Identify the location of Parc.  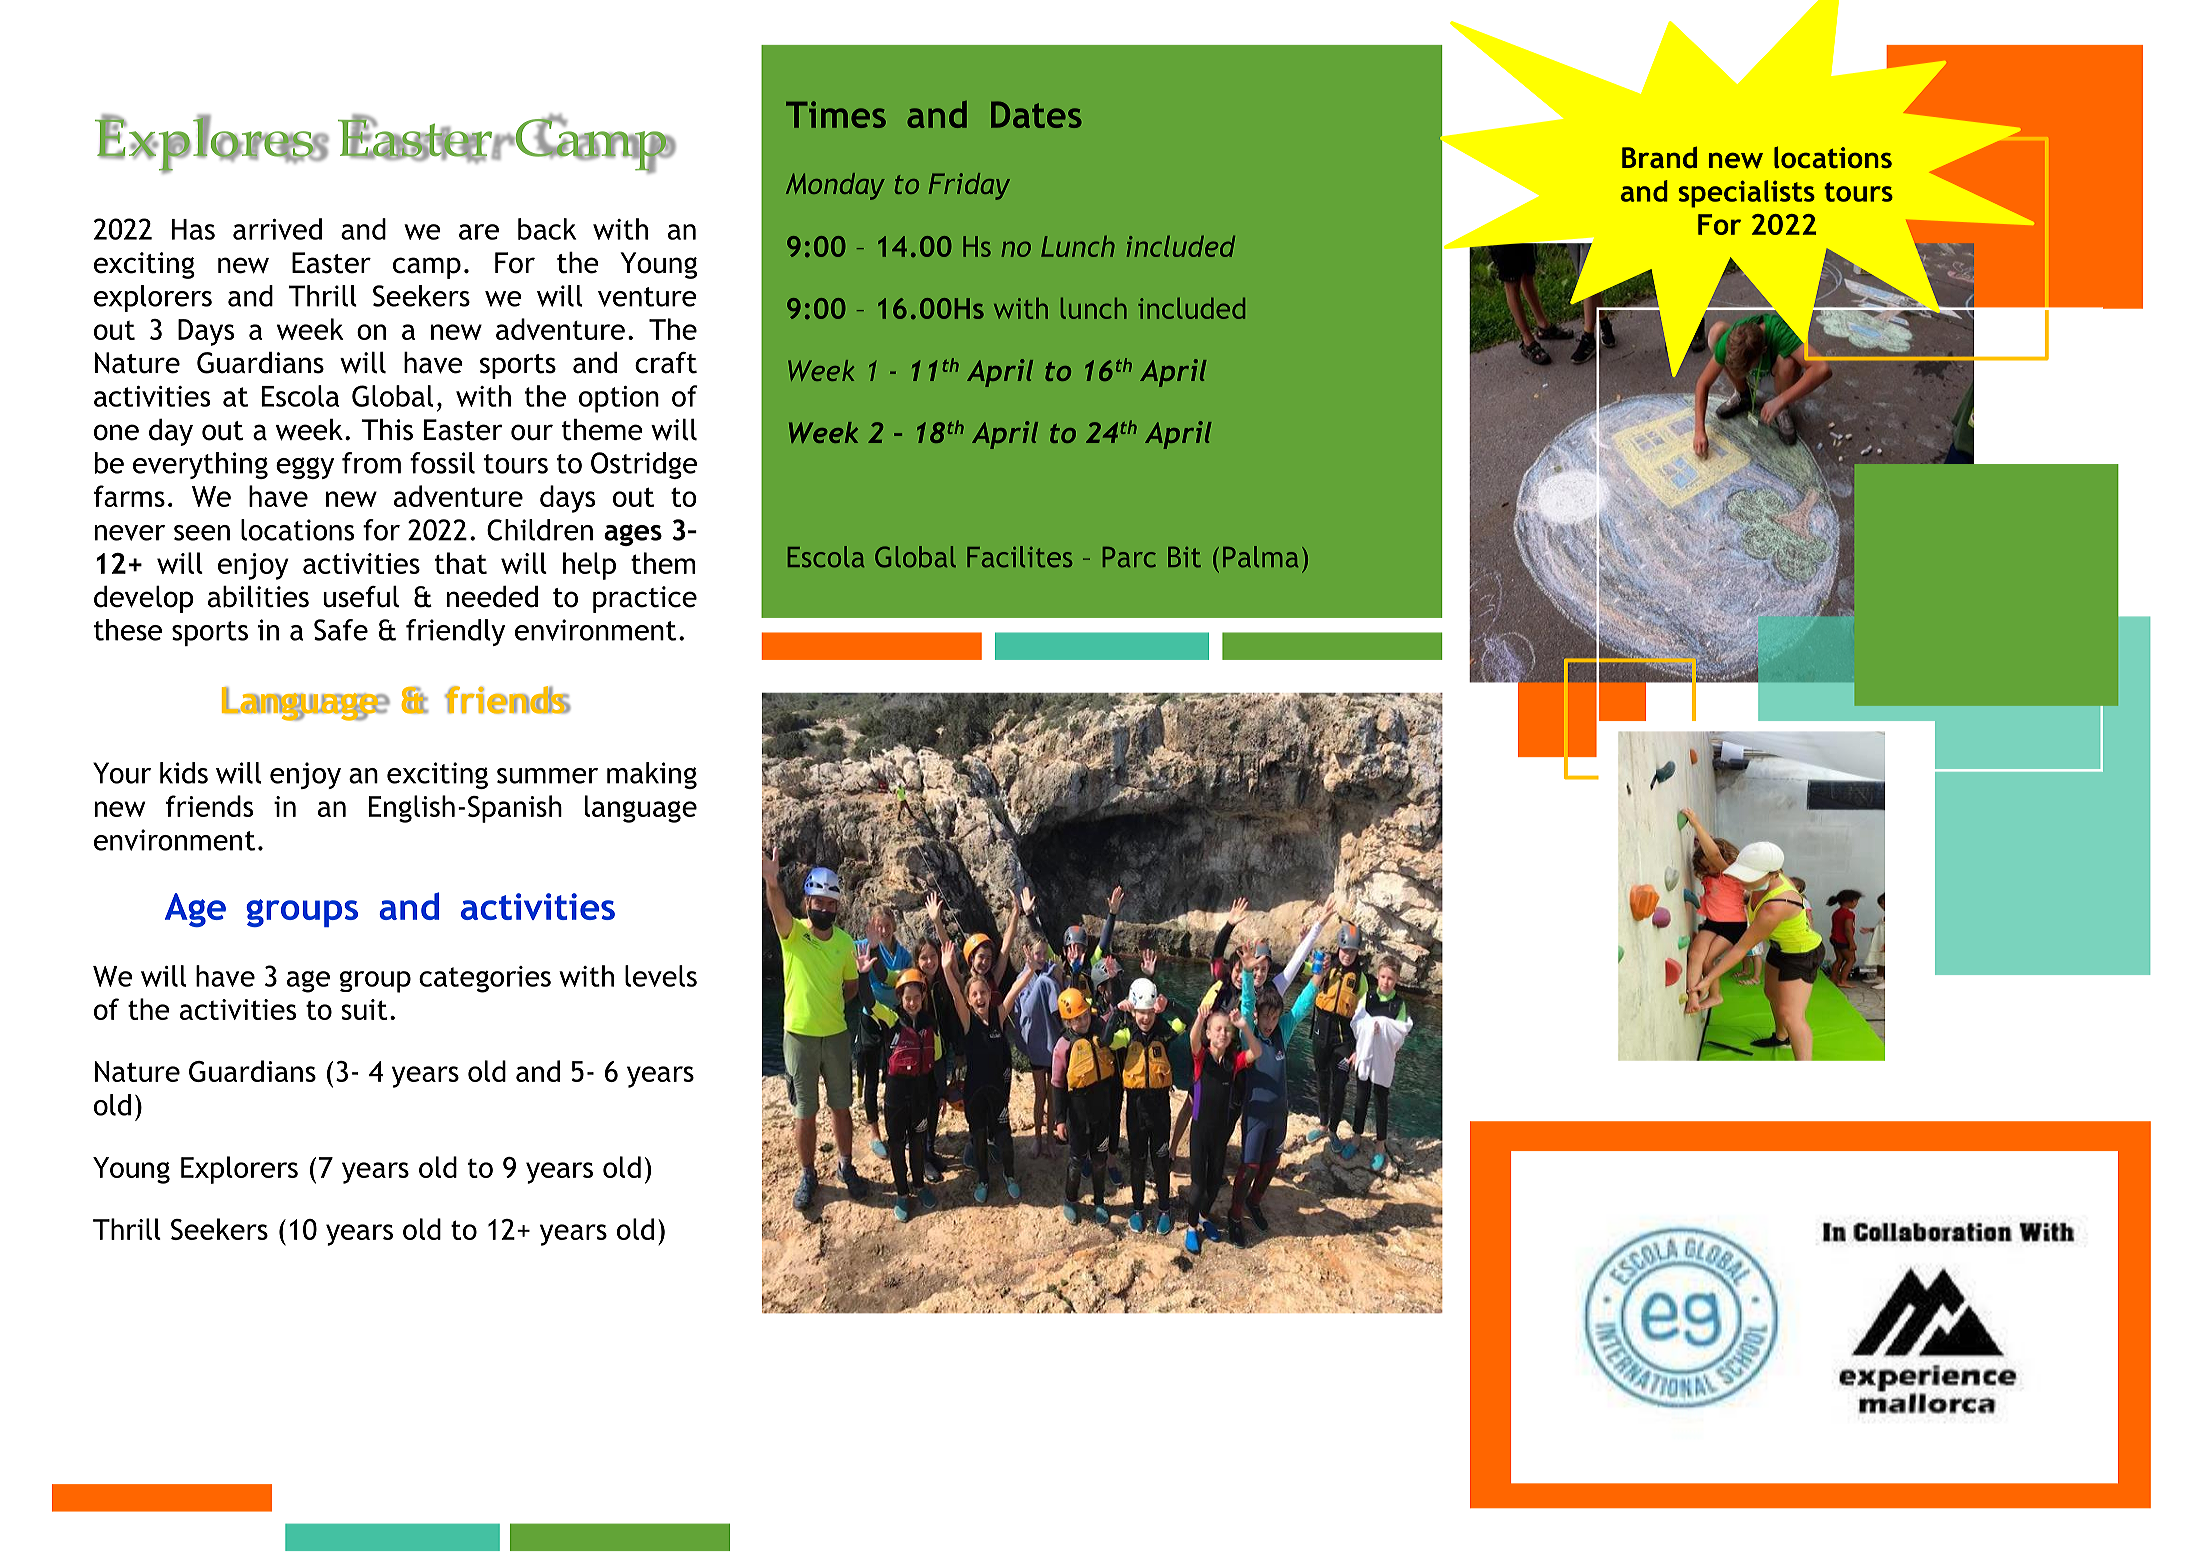
(1129, 557).
